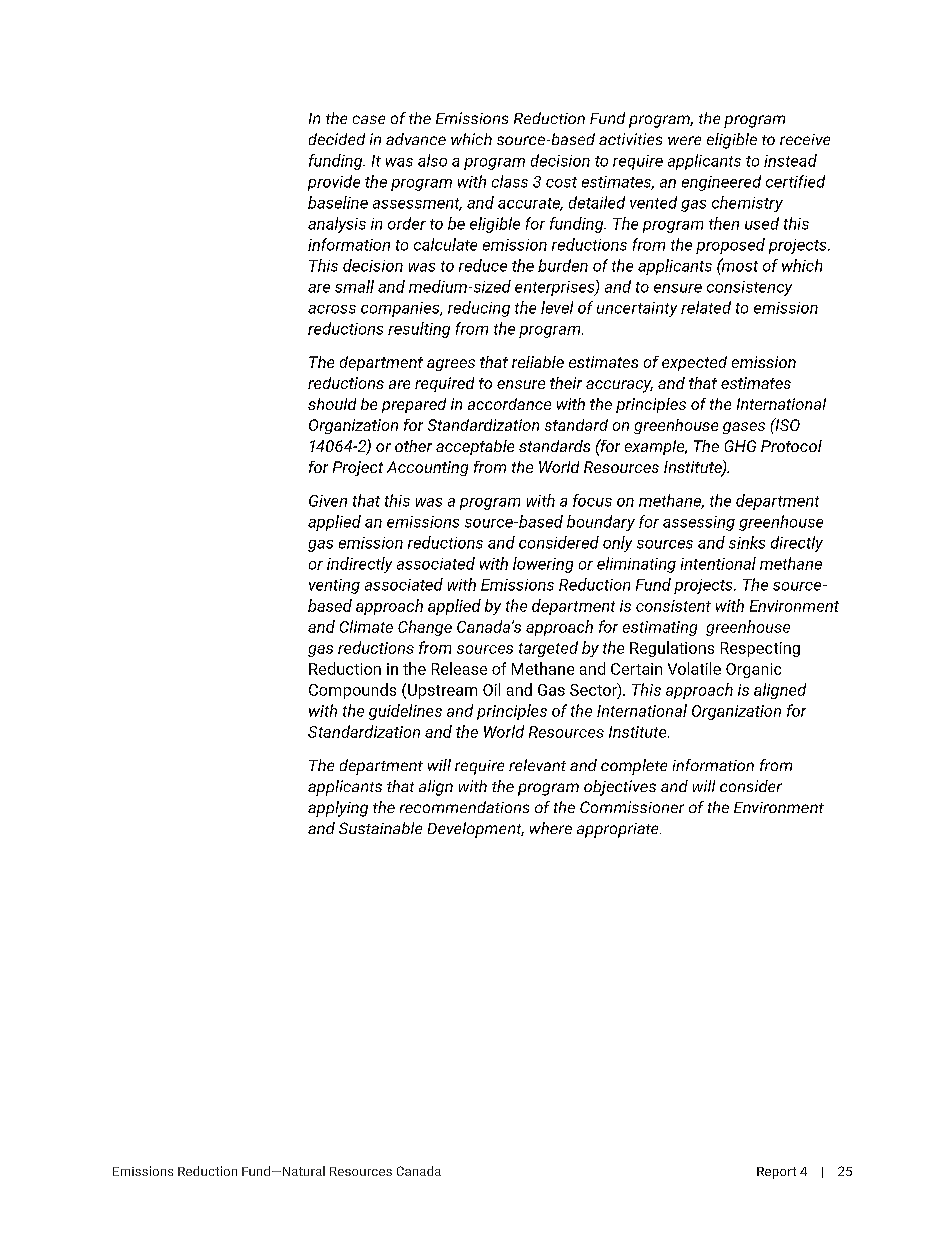 Image resolution: width=952 pixels, height=1233 pixels. I want to click on engineered, so click(721, 183).
